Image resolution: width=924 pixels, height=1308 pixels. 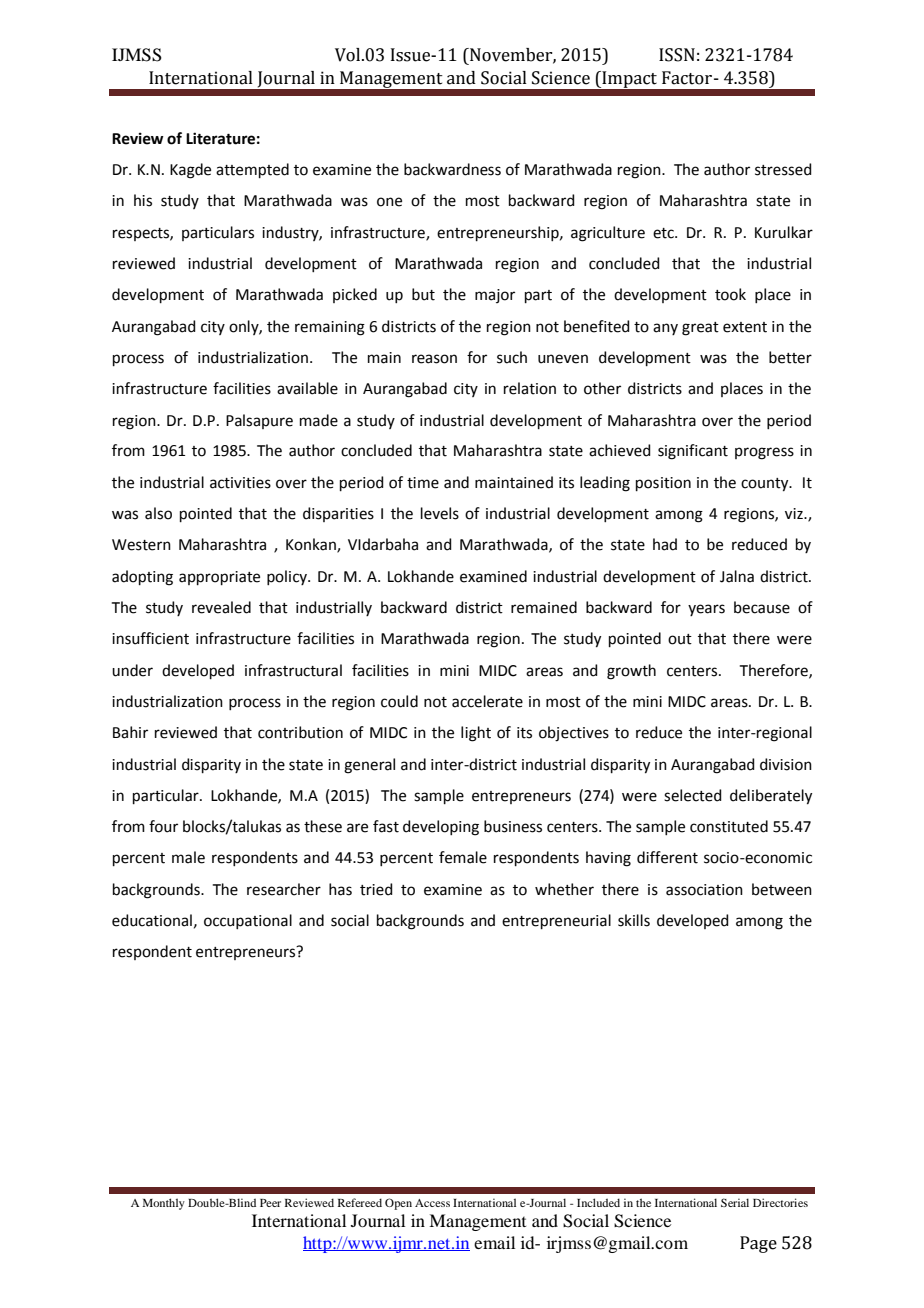 What do you see at coordinates (729, 826) in the screenshot?
I see `constituted` at bounding box center [729, 826].
